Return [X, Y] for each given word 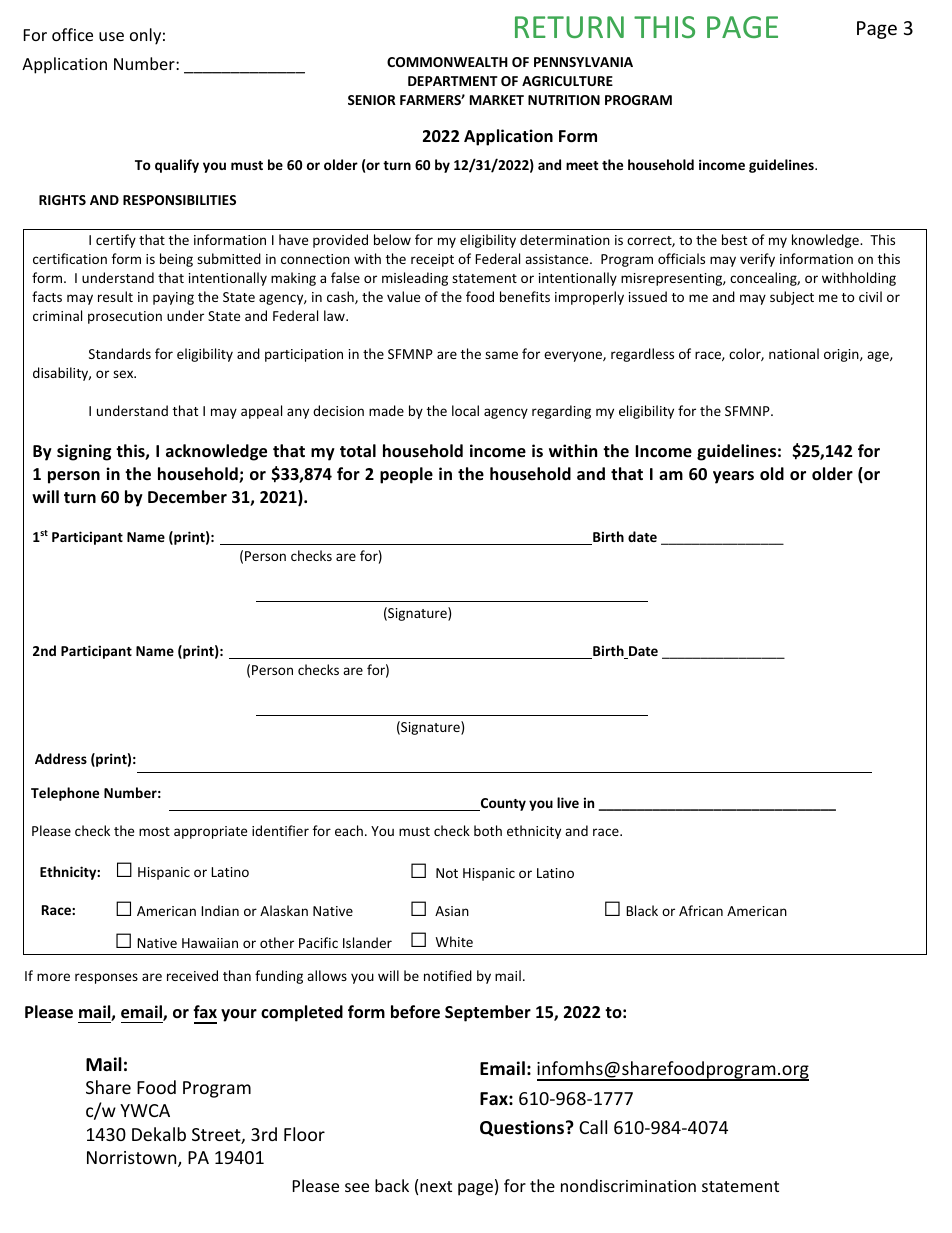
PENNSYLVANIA [583, 62]
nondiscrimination [628, 1185]
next [436, 1186]
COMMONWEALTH [447, 62]
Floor [304, 1134]
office [72, 34]
